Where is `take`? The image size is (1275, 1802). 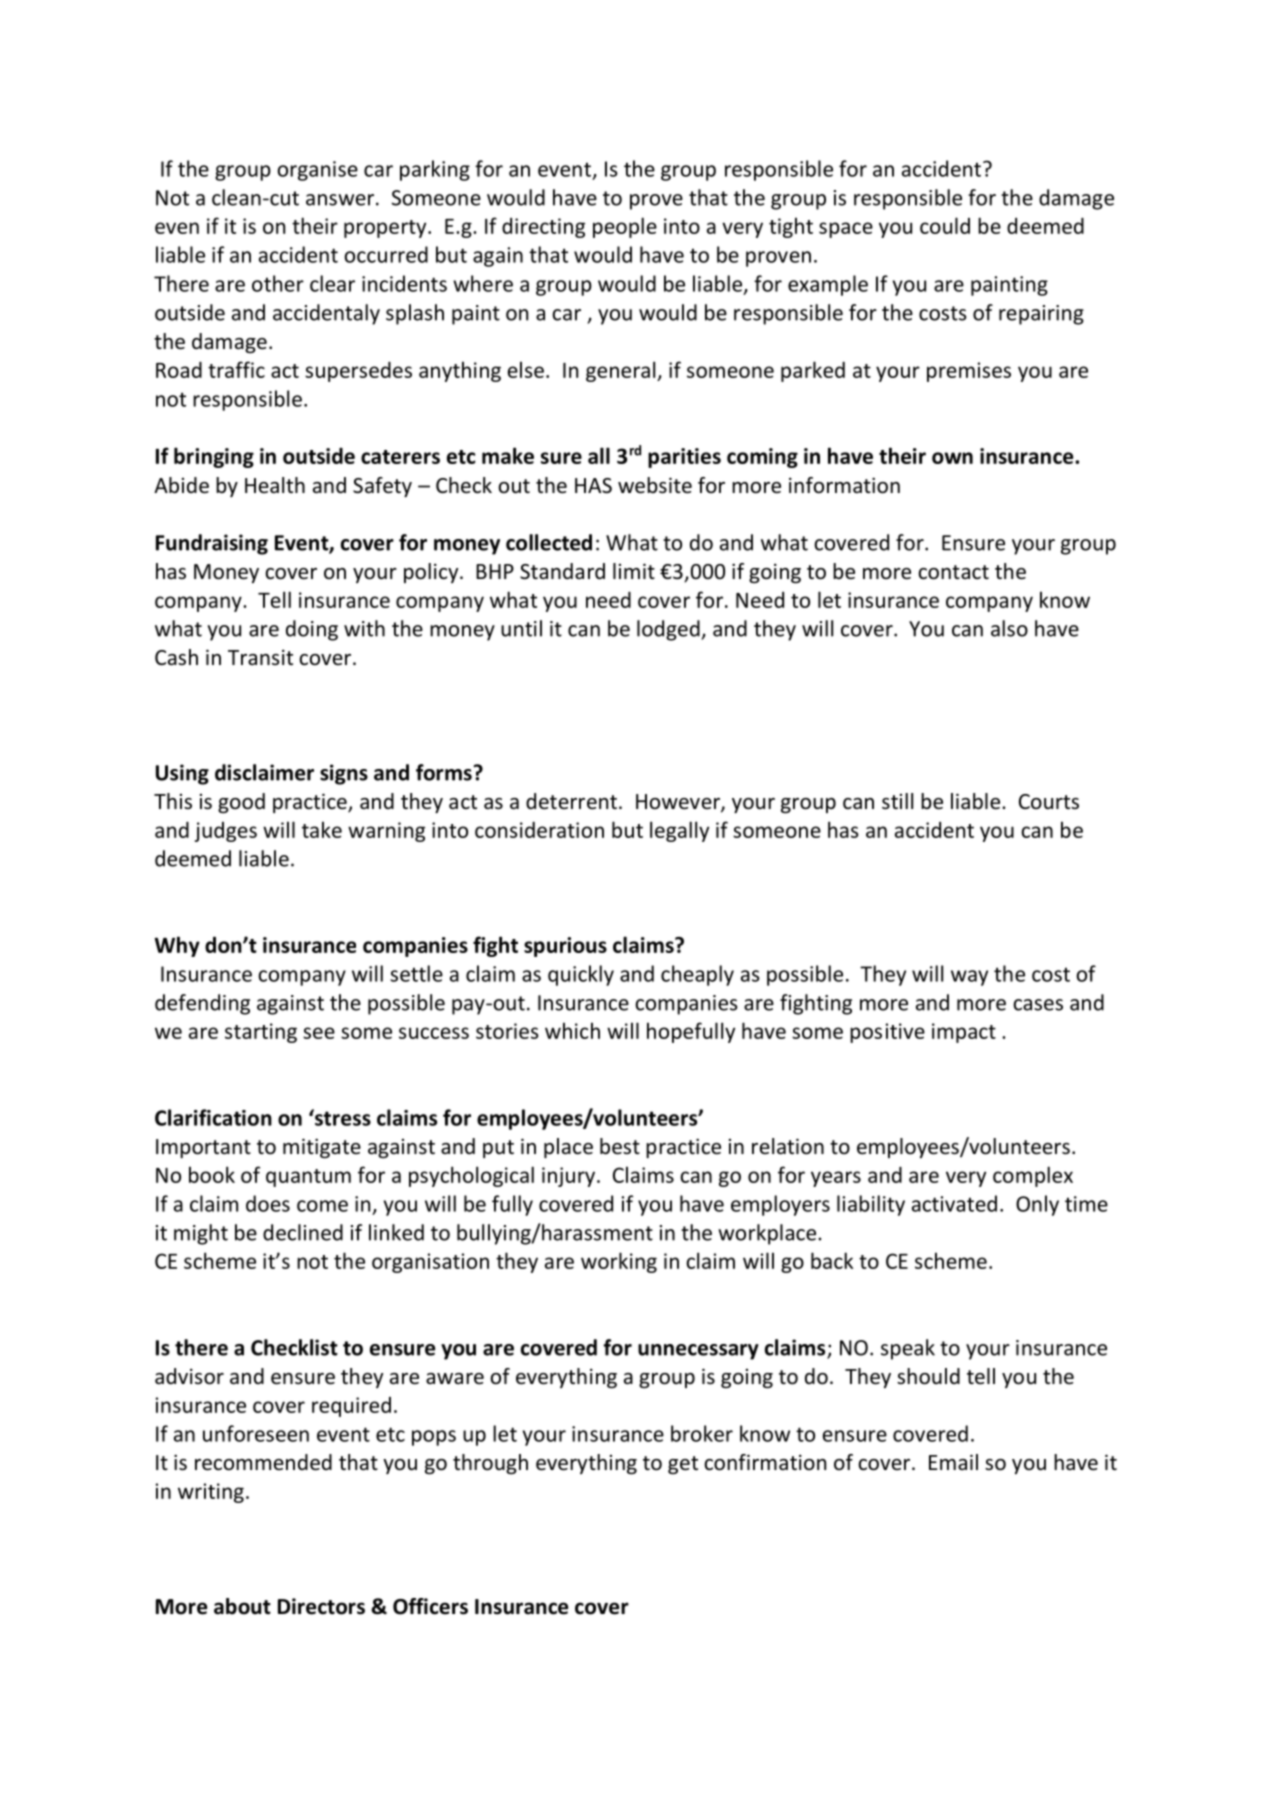 take is located at coordinates (322, 829).
